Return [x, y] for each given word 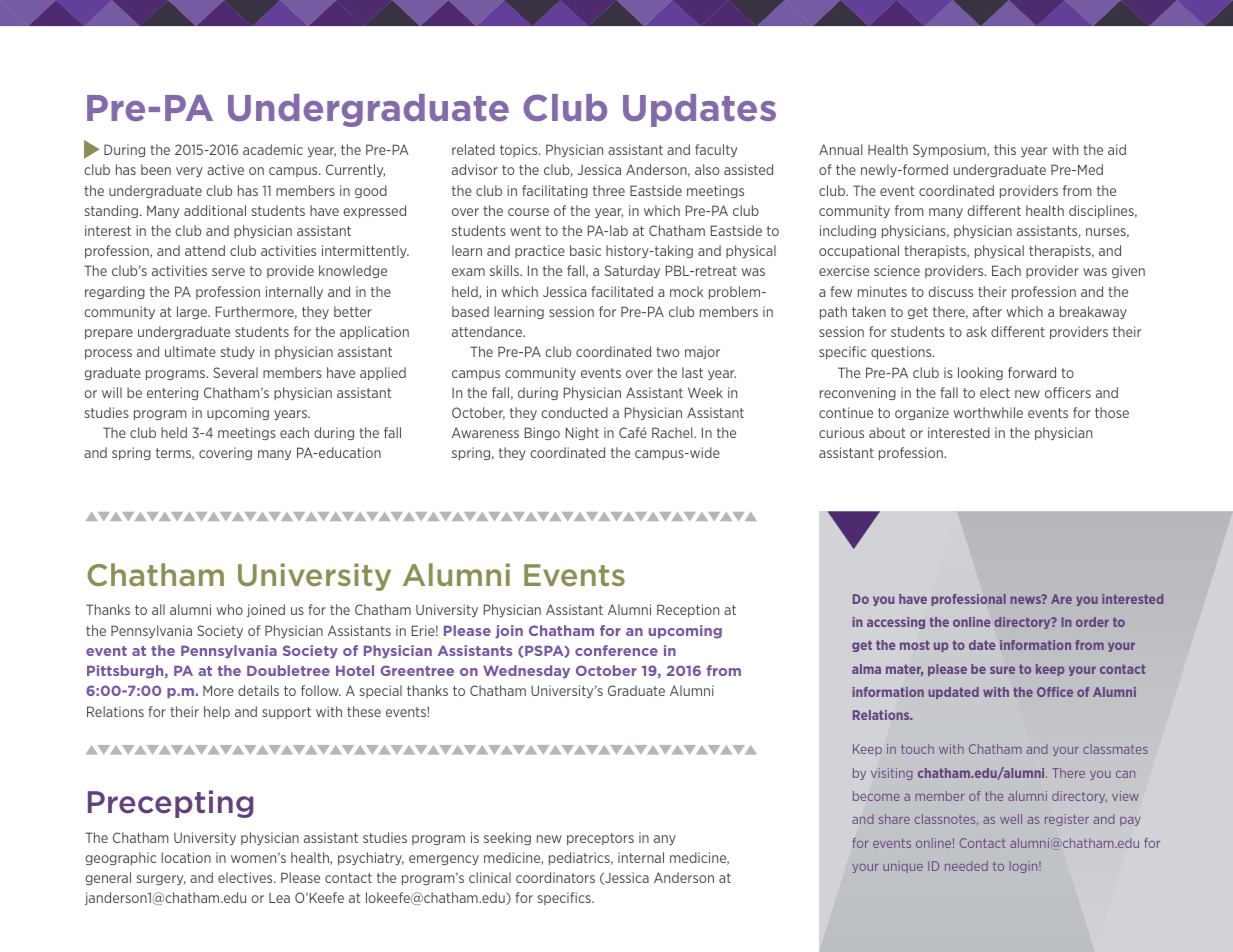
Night [582, 433]
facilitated [622, 291]
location [186, 857]
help [217, 712]
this [1005, 149]
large [193, 312]
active [225, 169]
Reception [688, 610]
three [609, 190]
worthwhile [988, 412]
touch [917, 749]
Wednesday [526, 672]
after [987, 311]
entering [172, 393]
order [1092, 622]
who [230, 609]
